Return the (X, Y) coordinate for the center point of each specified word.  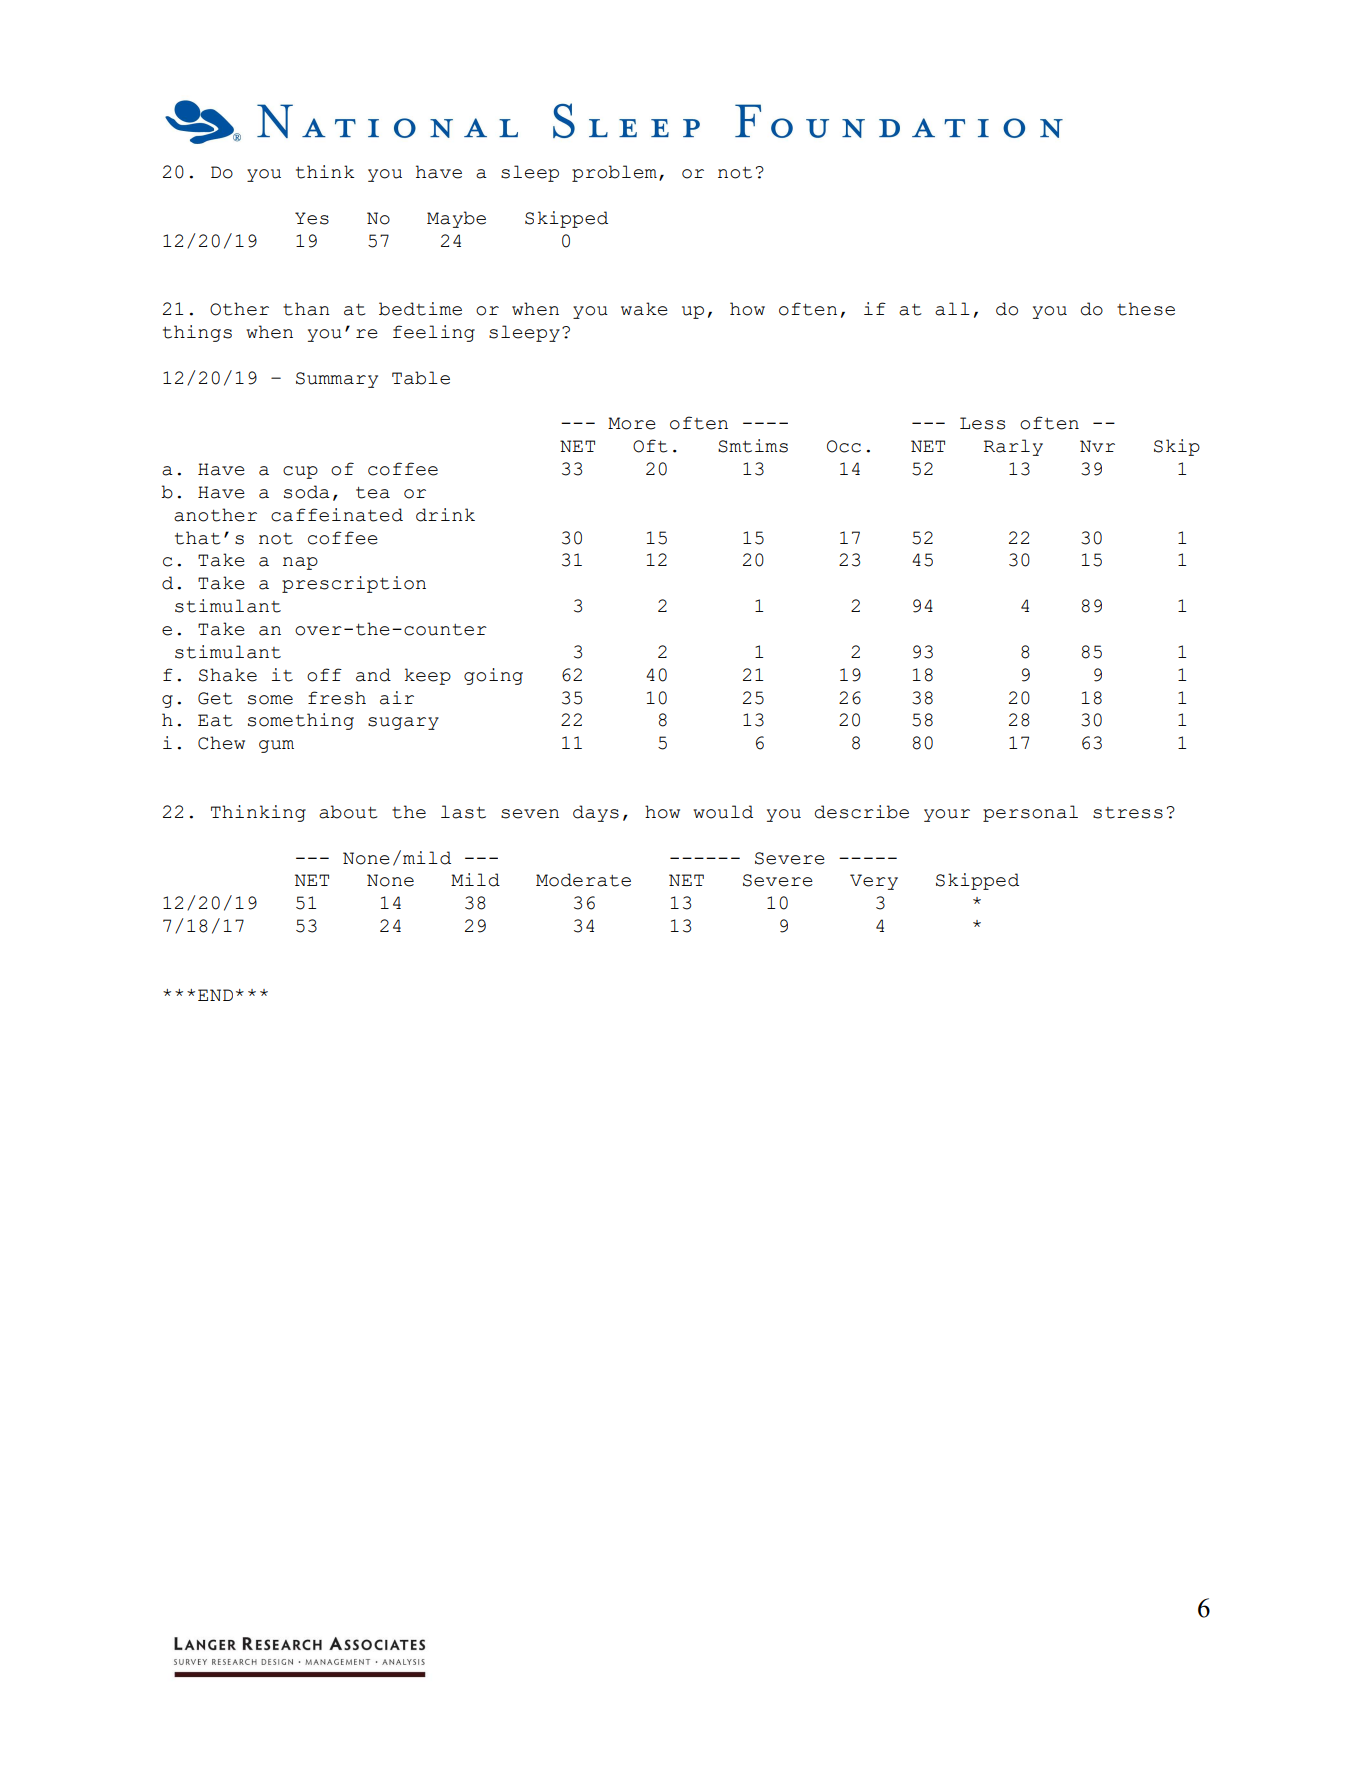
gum (276, 746)
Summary (337, 380)
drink (445, 515)
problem (614, 173)
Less (982, 423)
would (723, 812)
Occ (844, 446)
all (952, 309)
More (632, 423)
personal (1030, 813)
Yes (312, 218)
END (215, 995)
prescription (354, 584)
